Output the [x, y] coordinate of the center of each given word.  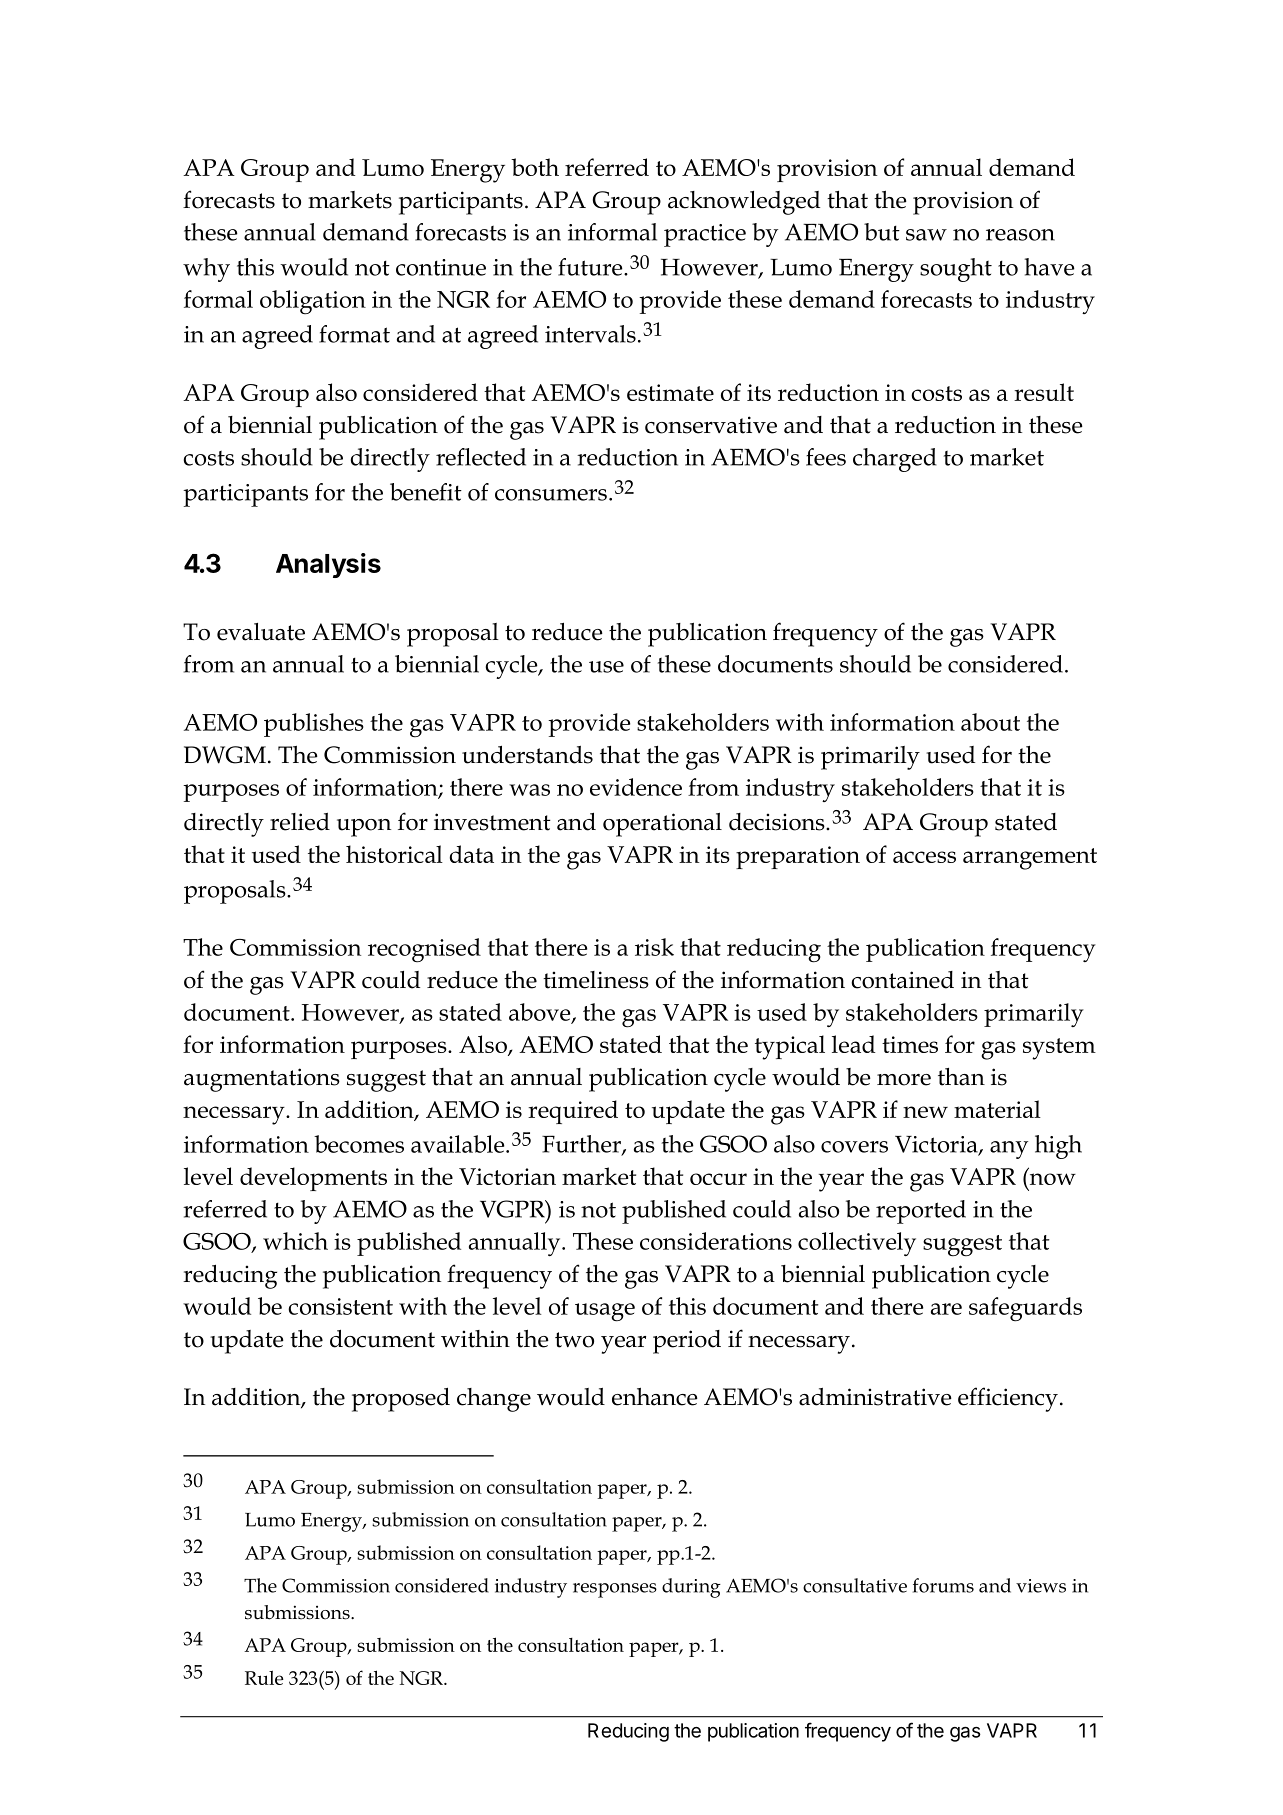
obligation [313, 302]
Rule [264, 1677]
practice [705, 235]
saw [926, 235]
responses [615, 1590]
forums [943, 1585]
